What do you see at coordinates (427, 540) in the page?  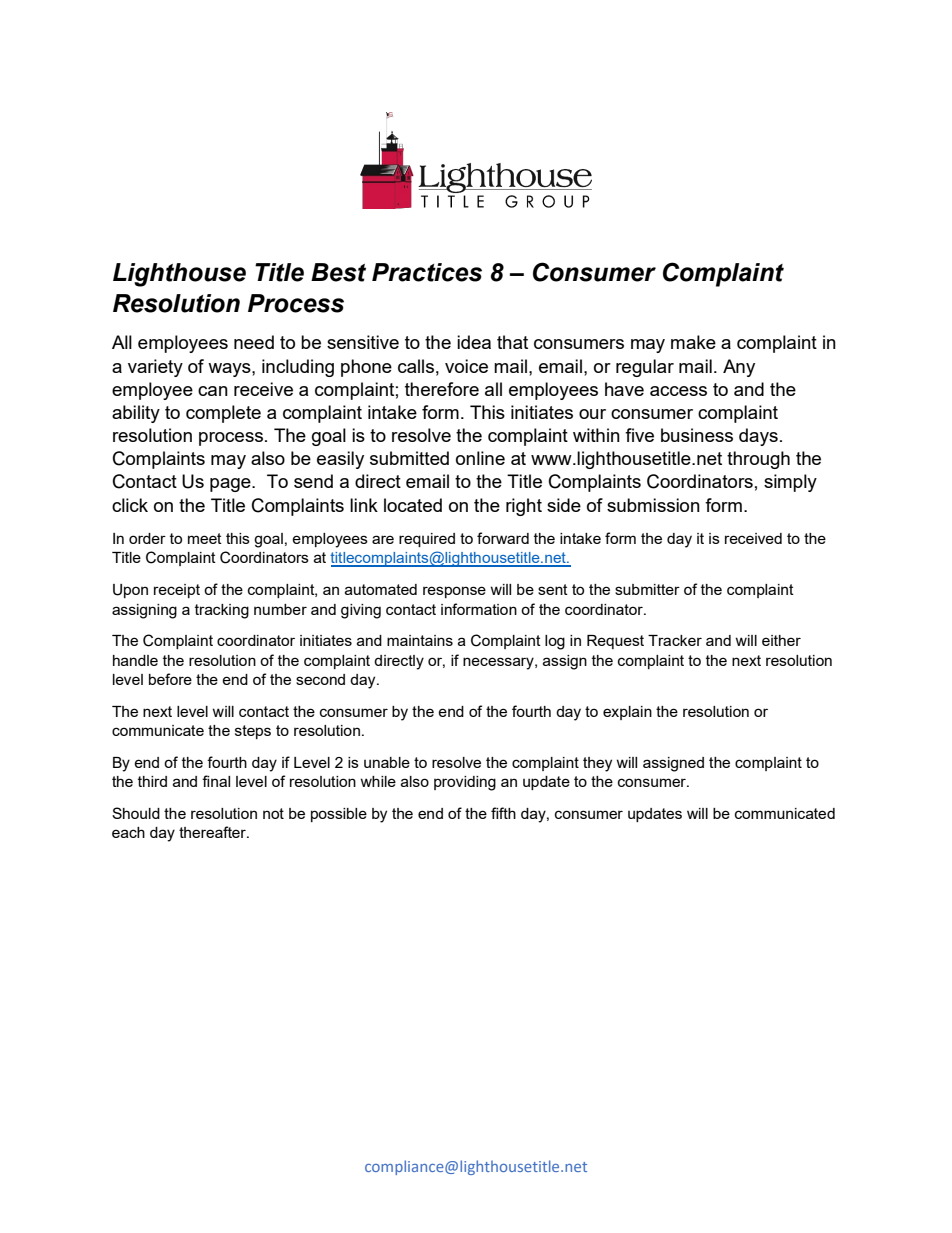 I see `required` at bounding box center [427, 540].
